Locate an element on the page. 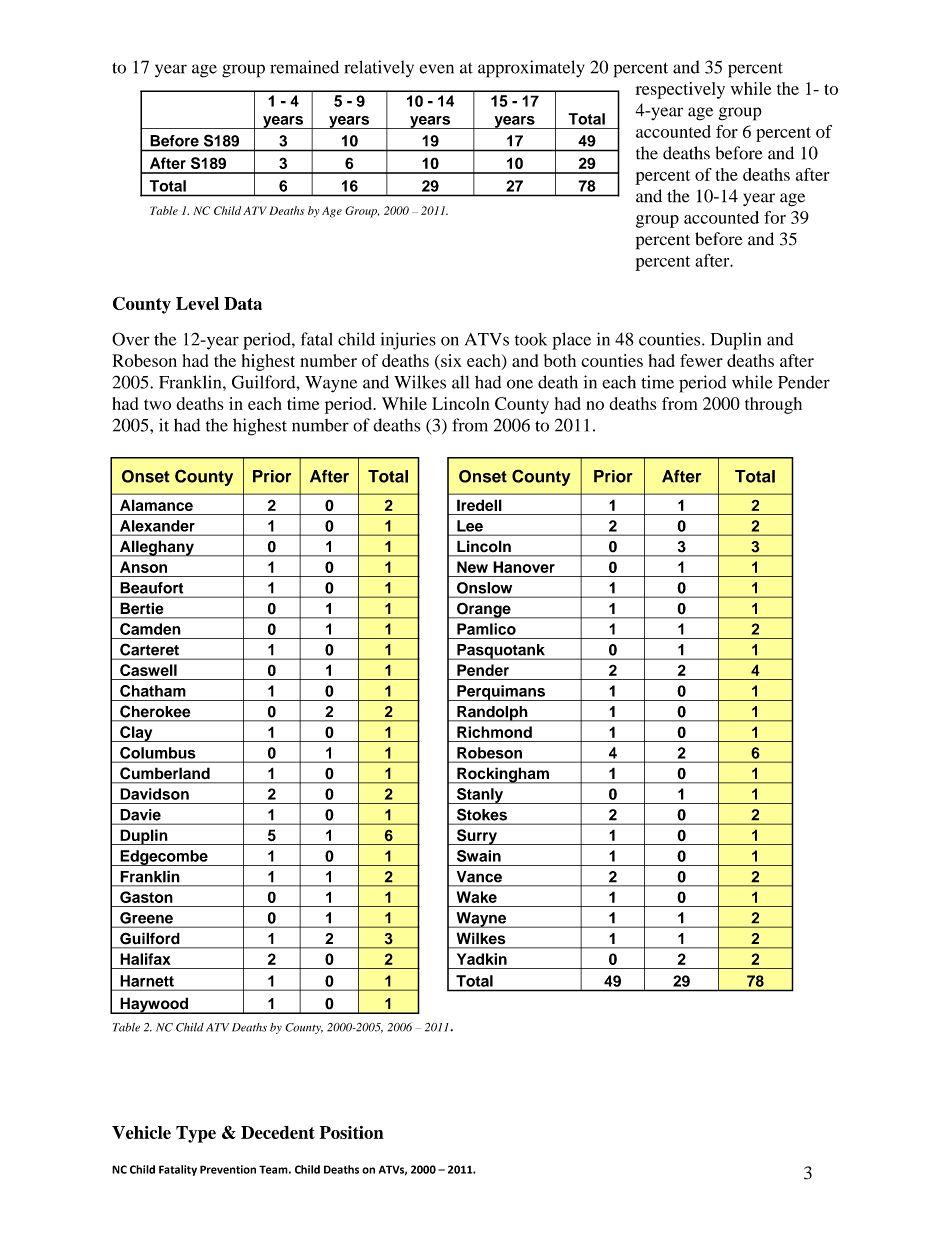 The image size is (952, 1233). through is located at coordinates (773, 405).
